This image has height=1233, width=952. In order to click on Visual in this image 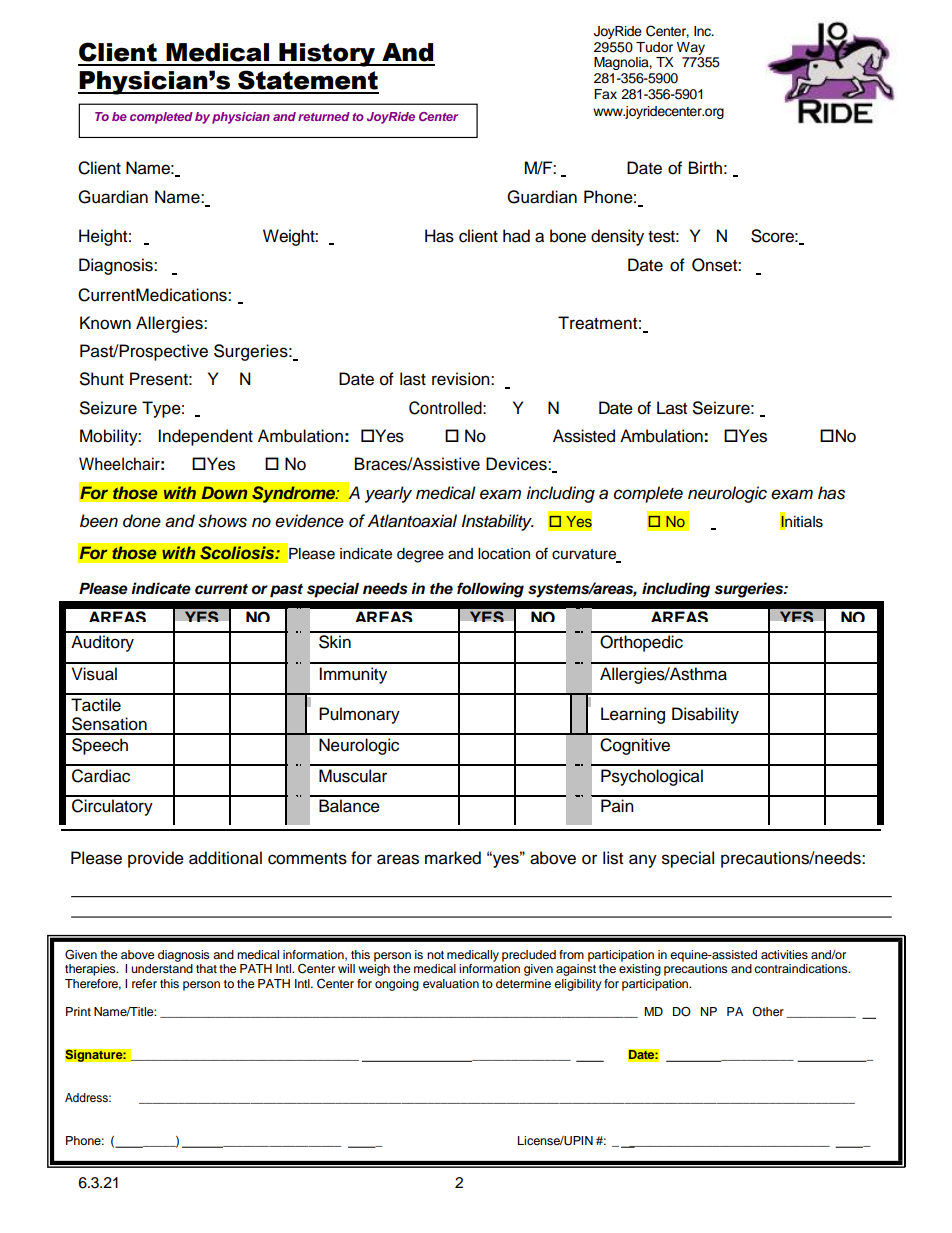, I will do `click(94, 674)`.
